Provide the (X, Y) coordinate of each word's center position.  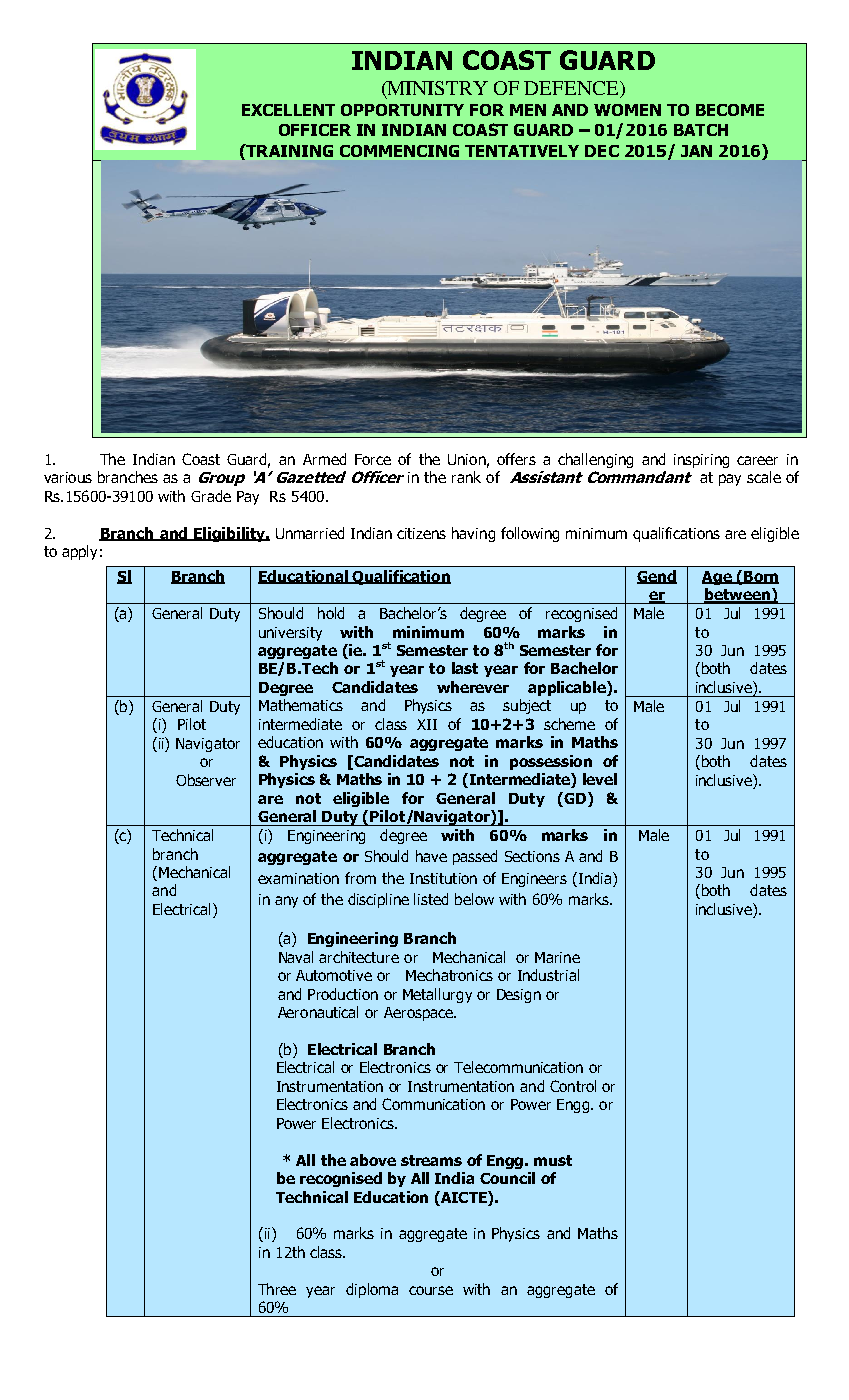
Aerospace (419, 1014)
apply (79, 552)
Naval (296, 957)
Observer (206, 780)
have (431, 856)
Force (373, 459)
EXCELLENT (288, 110)
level (600, 779)
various (68, 477)
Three (277, 1289)
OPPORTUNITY (402, 110)
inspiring (701, 461)
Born (760, 577)
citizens (421, 533)
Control (573, 1086)
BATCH (701, 130)
